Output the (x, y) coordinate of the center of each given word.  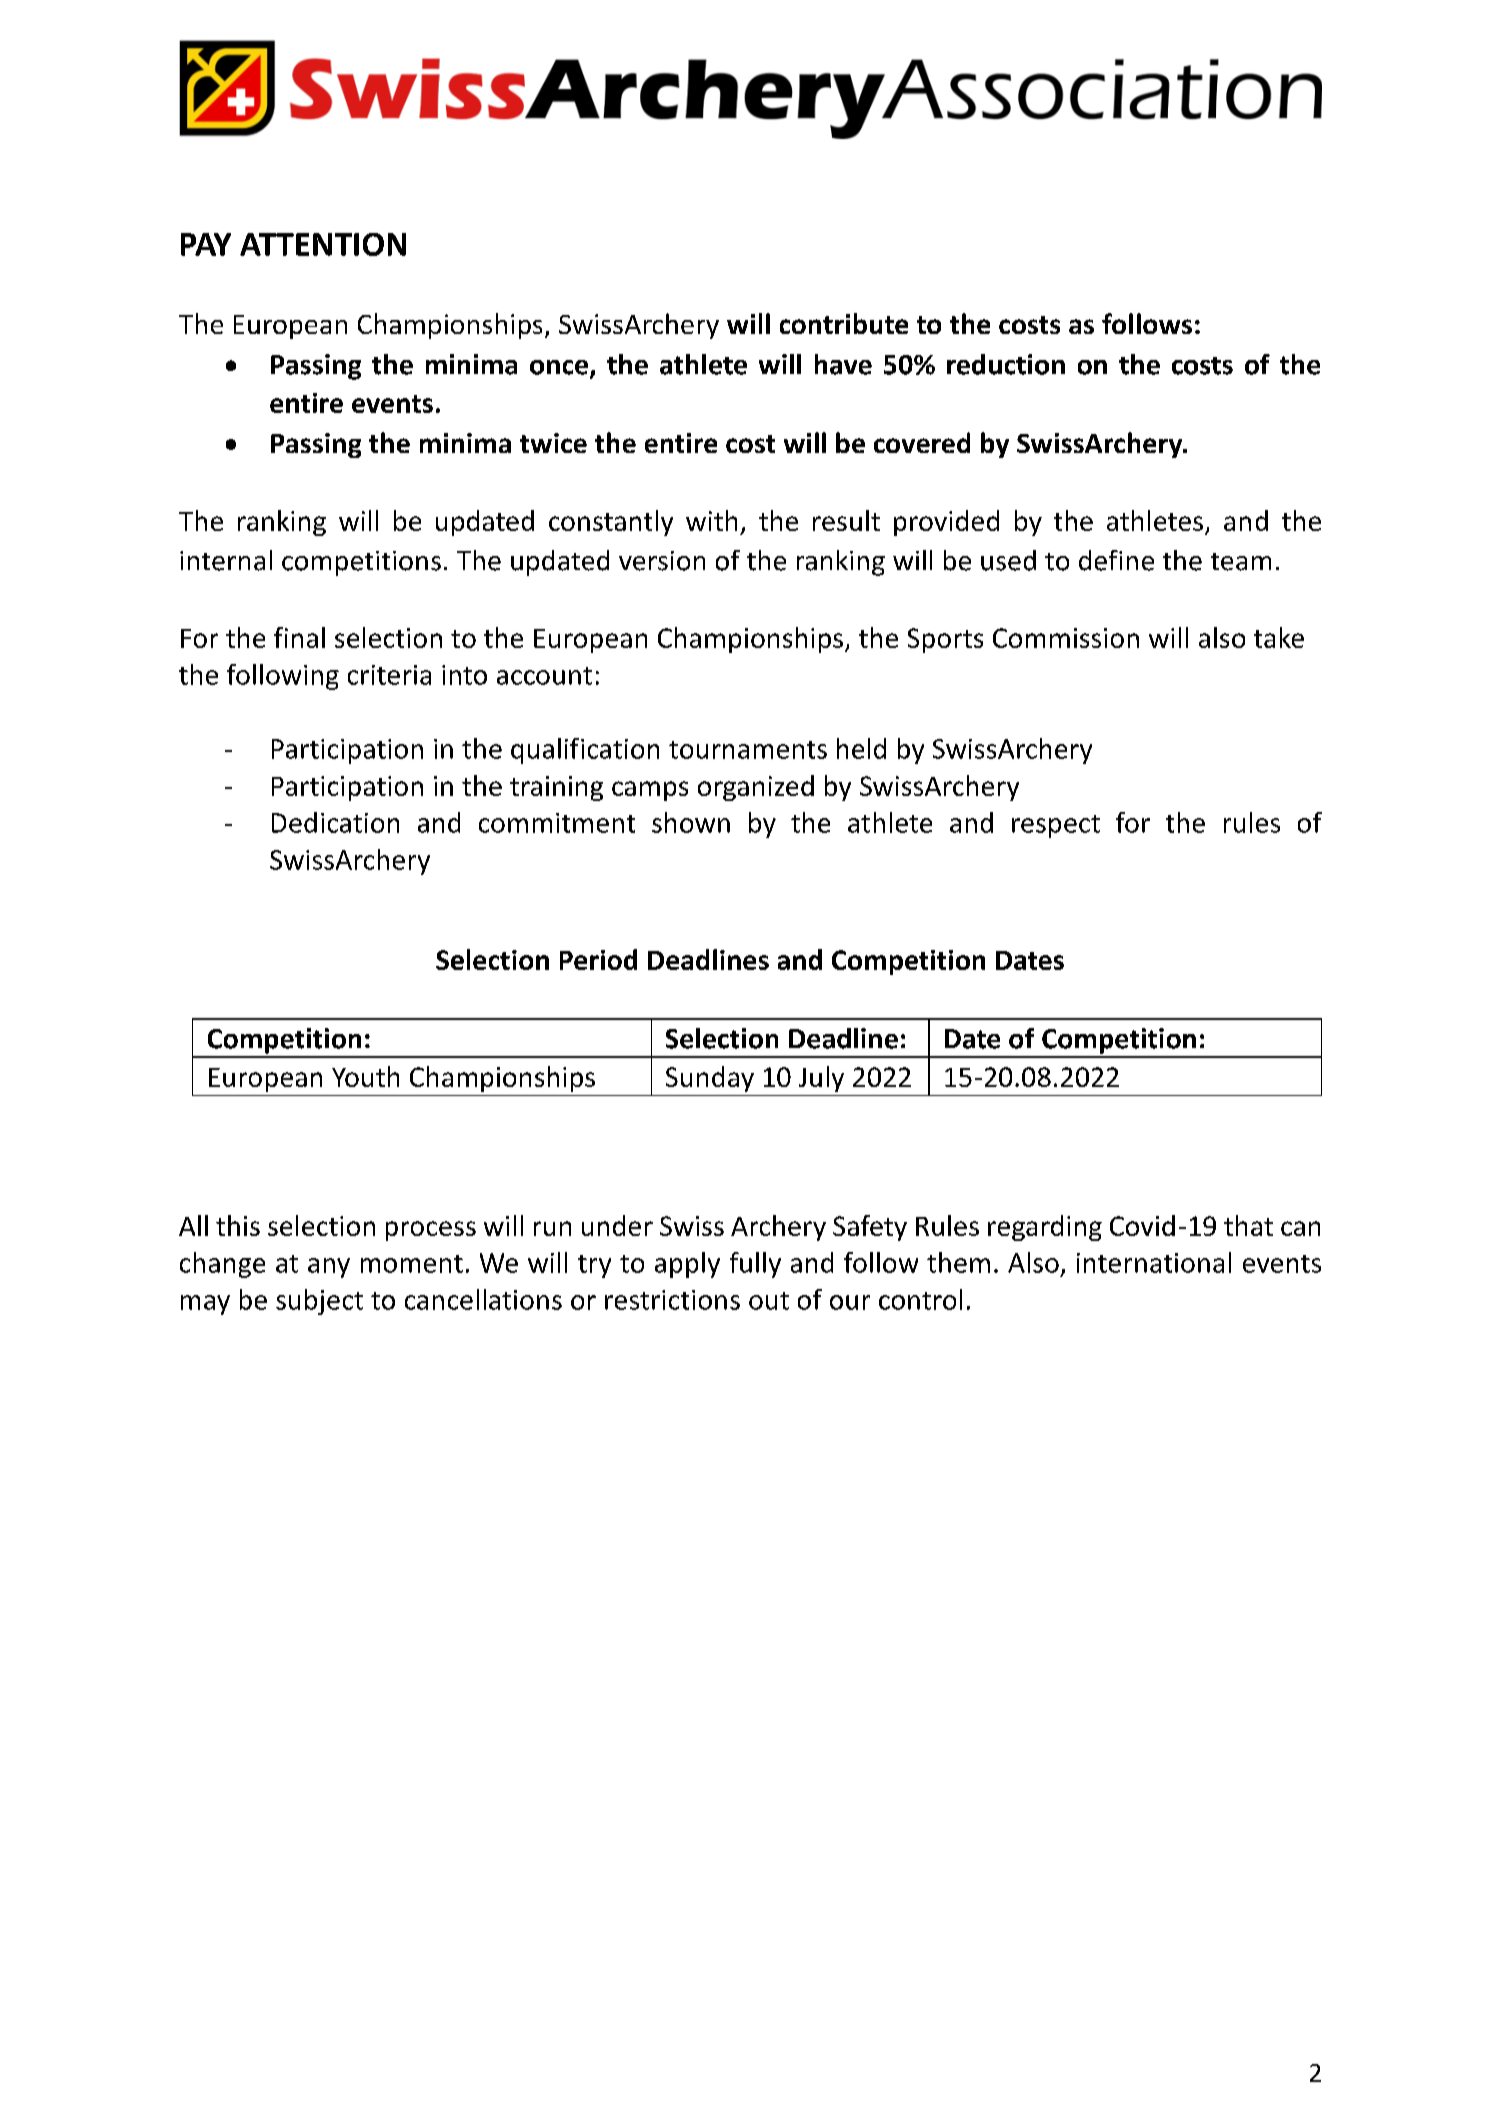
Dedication (335, 822)
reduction (1006, 364)
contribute (844, 323)
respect (1056, 826)
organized (756, 788)
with (711, 520)
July (821, 1079)
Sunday (710, 1079)
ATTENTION (323, 244)
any (329, 1268)
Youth (365, 1076)
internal (226, 560)
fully (755, 1265)
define (1116, 560)
